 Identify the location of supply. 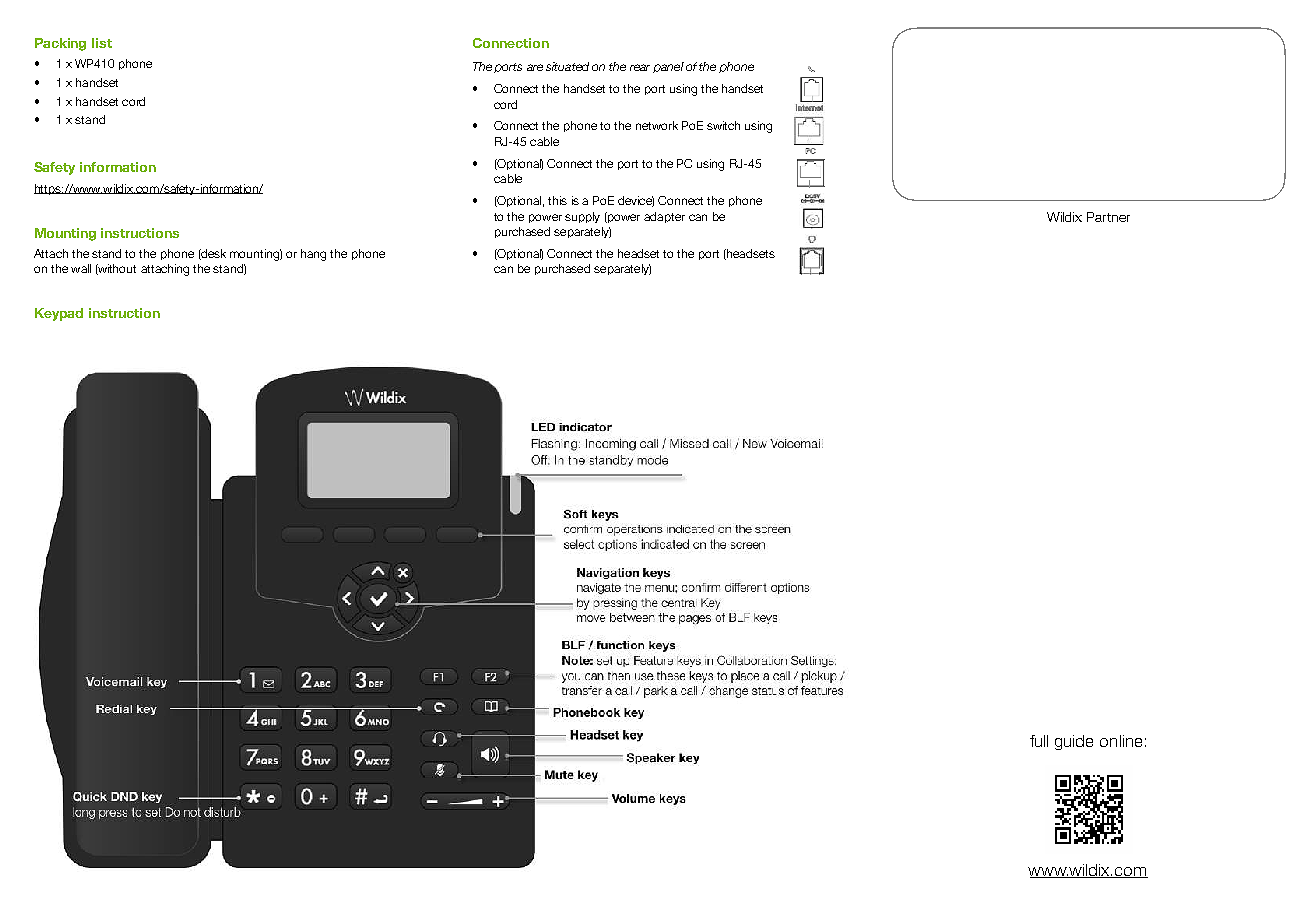
(582, 217).
